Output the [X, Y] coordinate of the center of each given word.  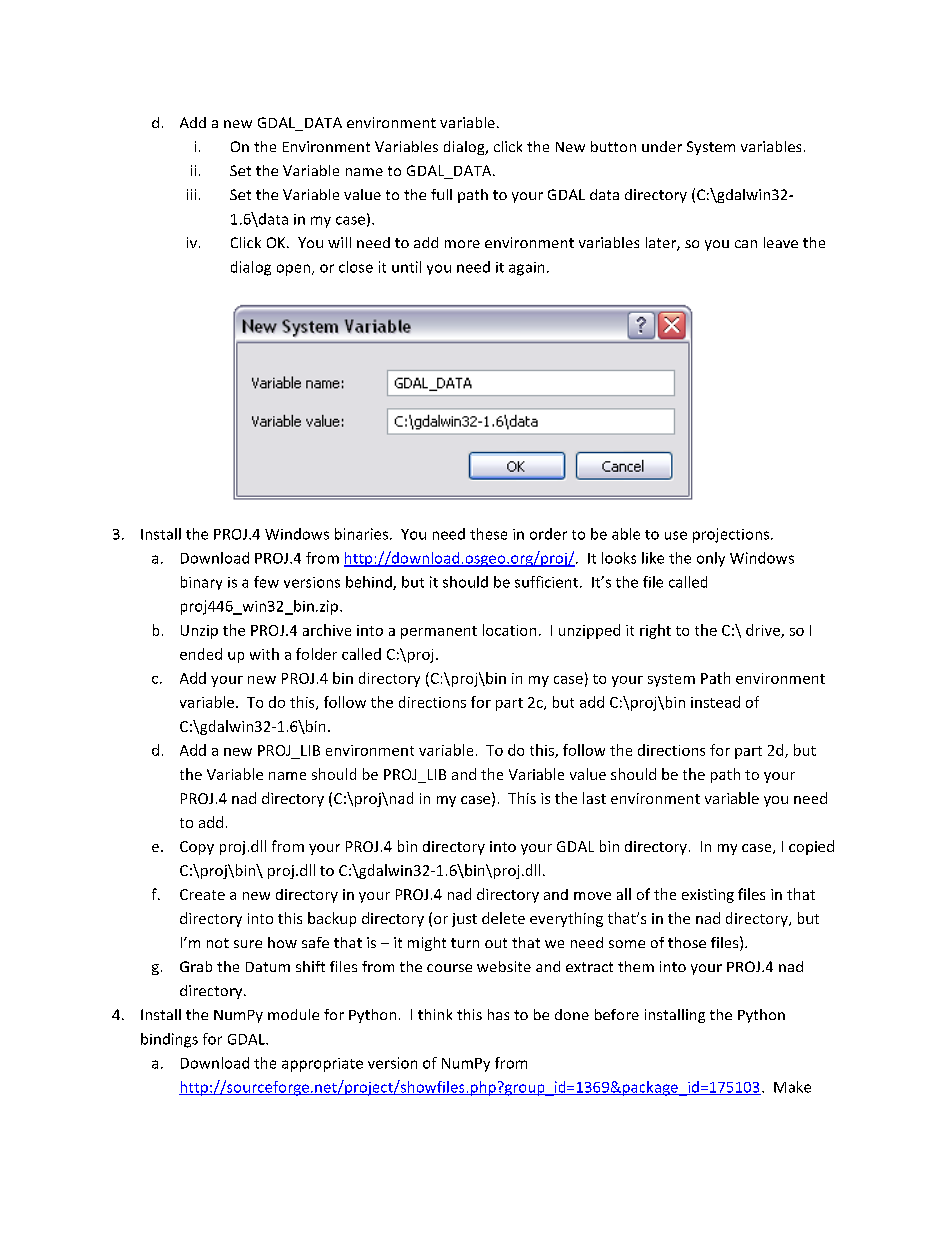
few [266, 582]
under [662, 146]
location [509, 630]
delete [503, 918]
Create [202, 894]
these [488, 534]
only [711, 559]
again [526, 269]
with [264, 654]
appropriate [322, 1065]
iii [191, 194]
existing [708, 896]
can [746, 244]
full [441, 194]
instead [715, 702]
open [293, 270]
